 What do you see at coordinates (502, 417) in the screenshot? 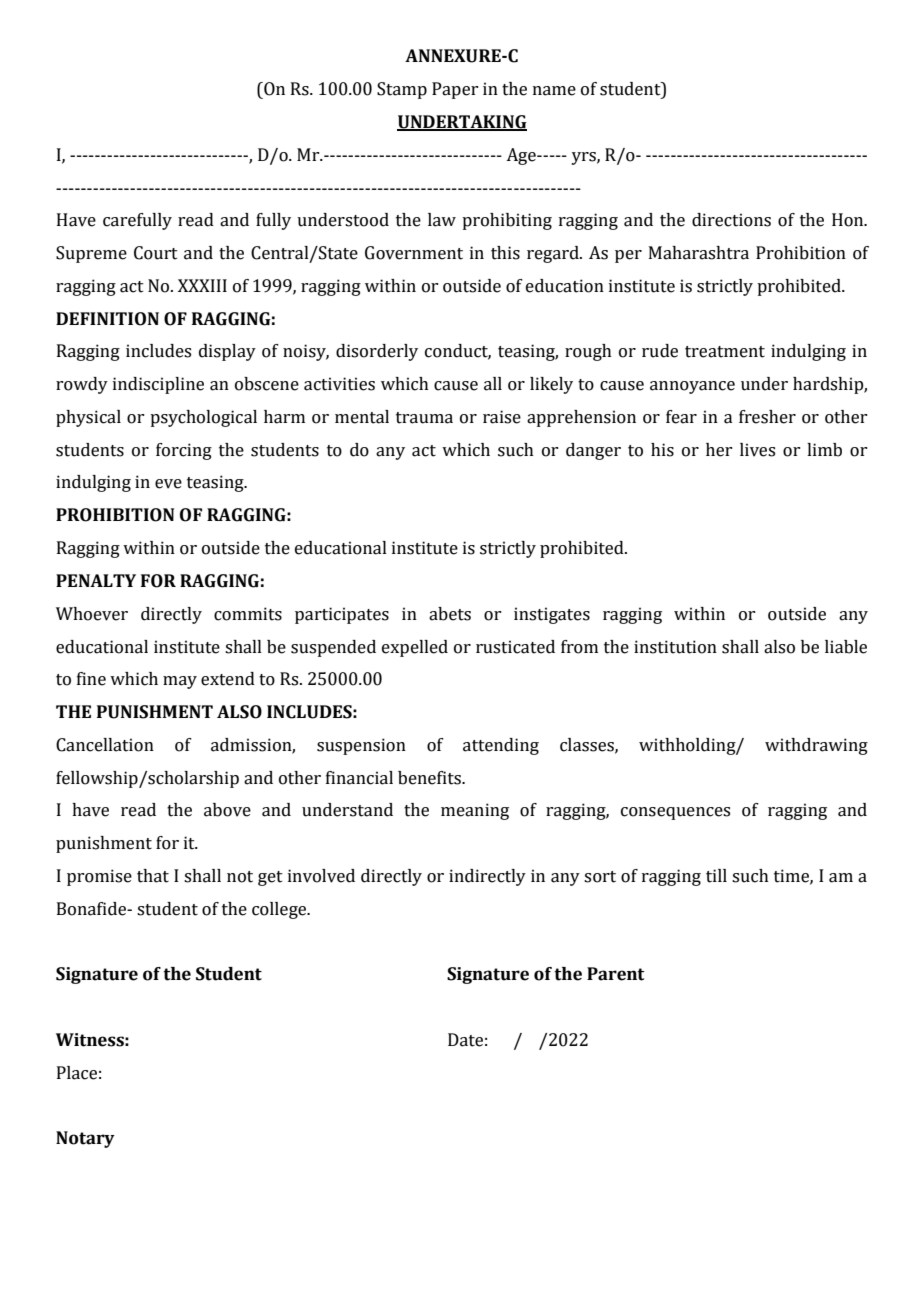
I see `raise` at bounding box center [502, 417].
